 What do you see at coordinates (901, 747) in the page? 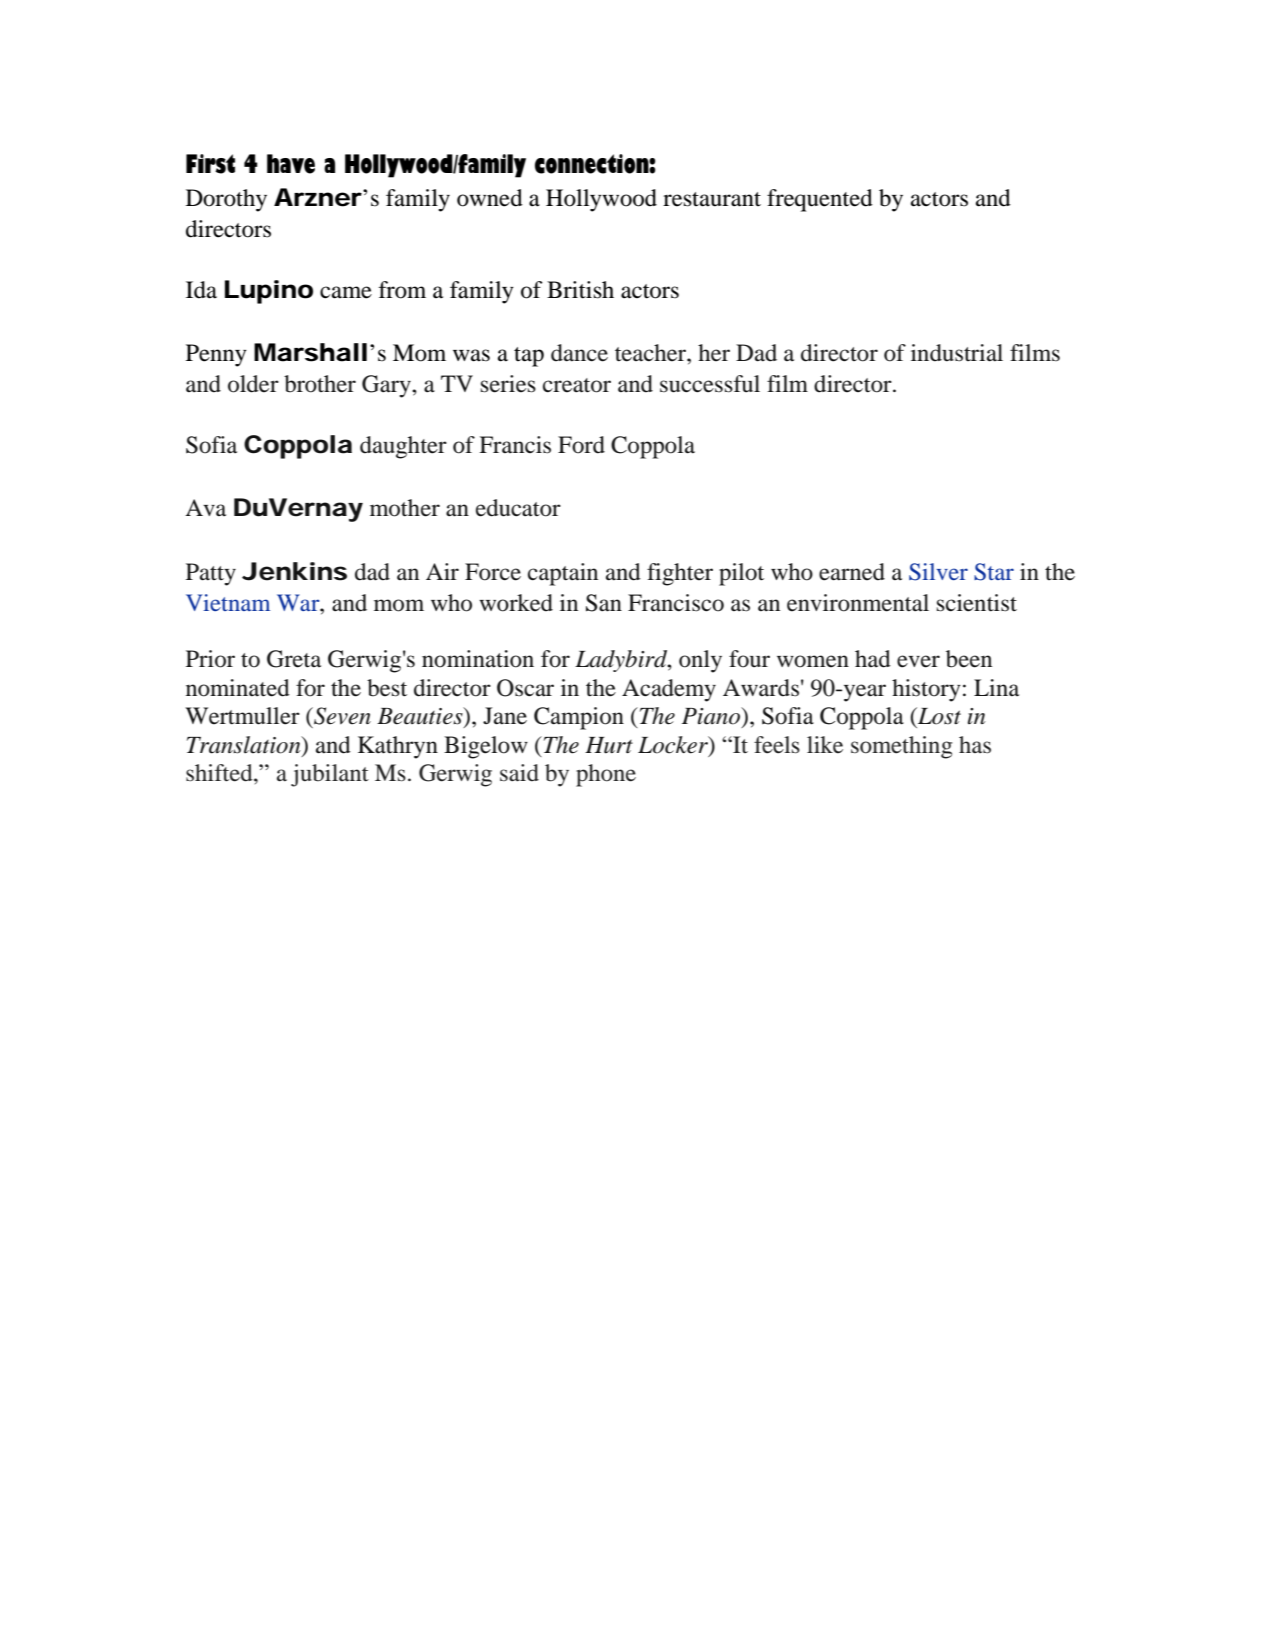
I see `something` at bounding box center [901, 747].
